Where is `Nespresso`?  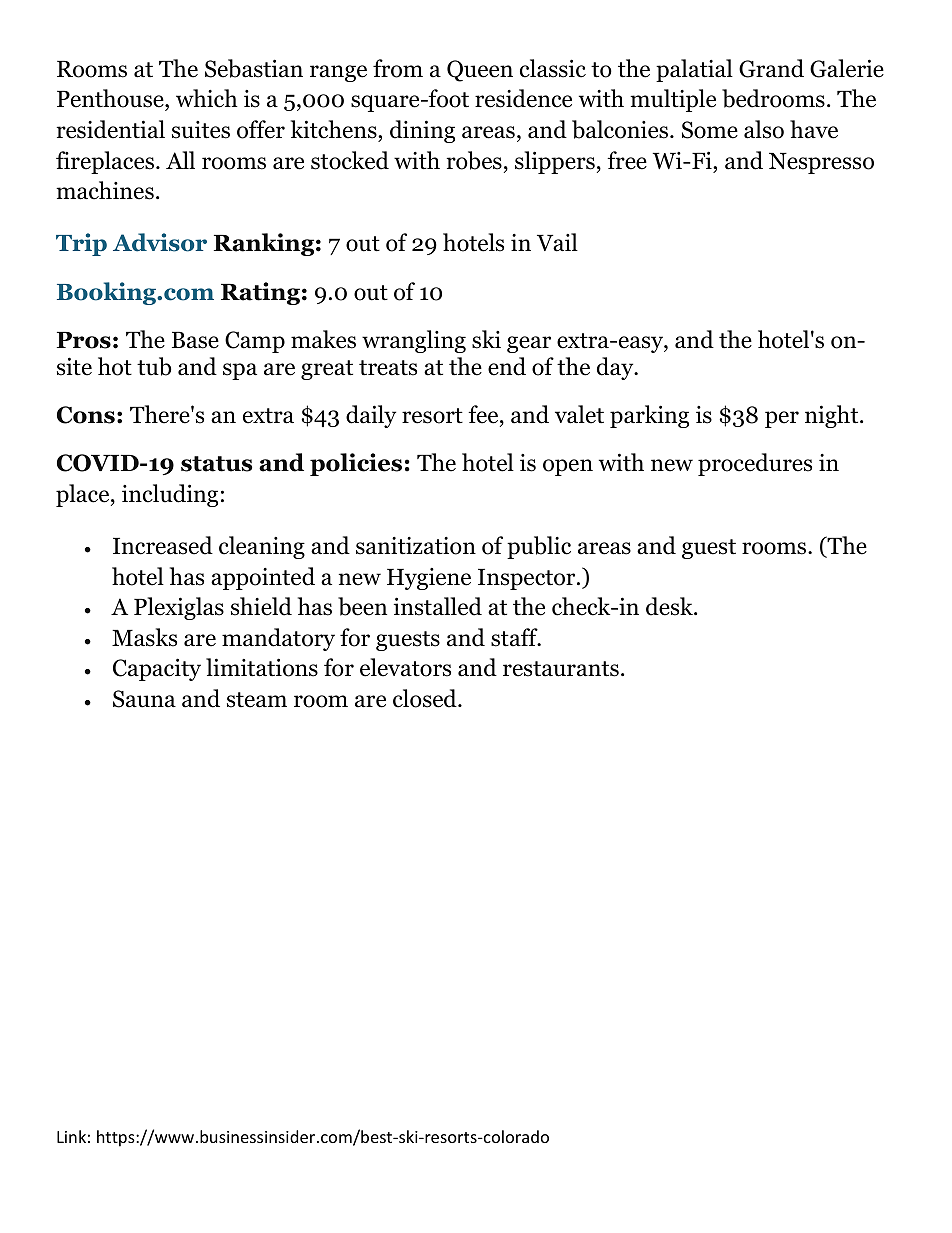 Nespresso is located at coordinates (821, 163).
